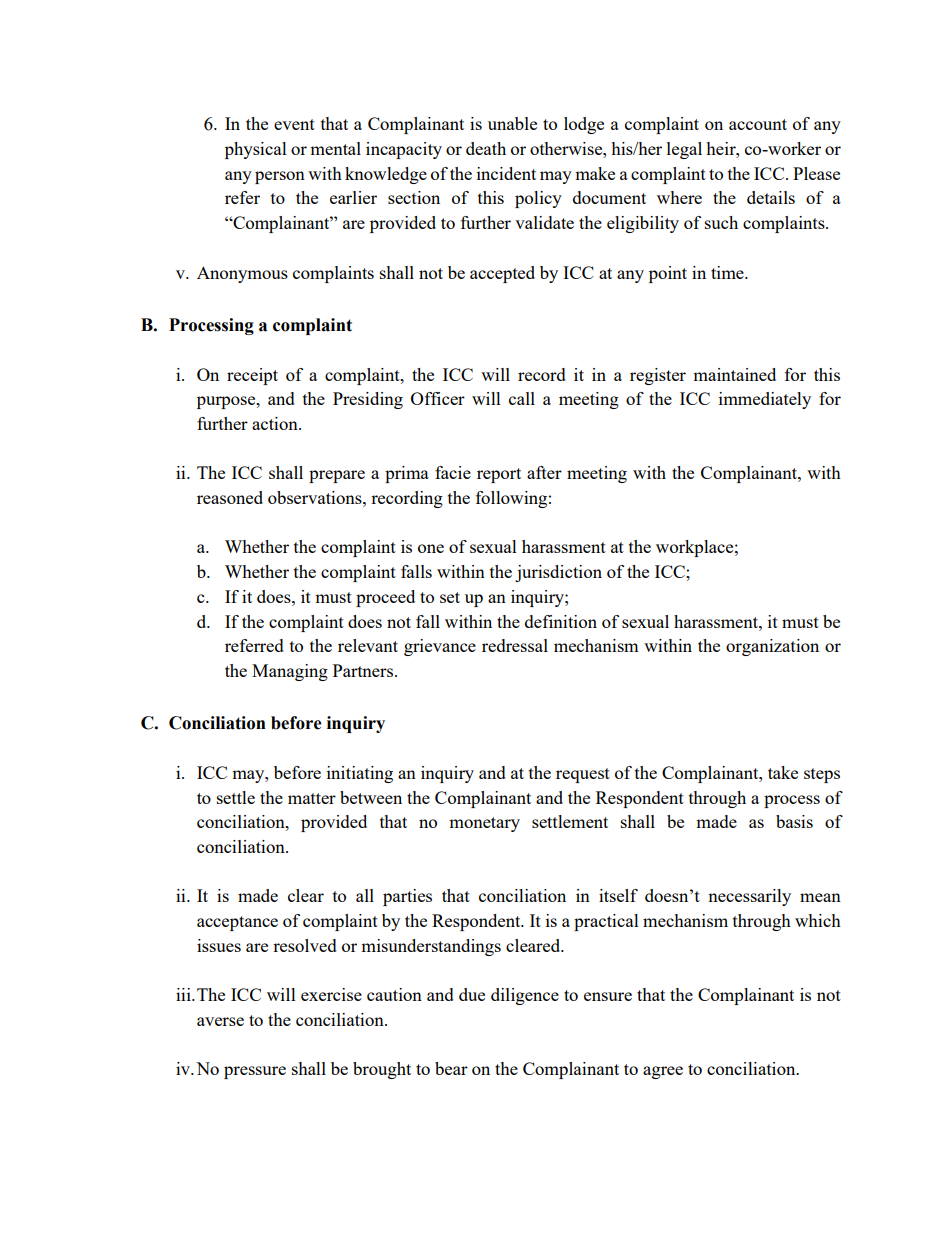 The width and height of the page is (952, 1233). Describe the element at coordinates (749, 897) in the page. I see `necessarily` at that location.
